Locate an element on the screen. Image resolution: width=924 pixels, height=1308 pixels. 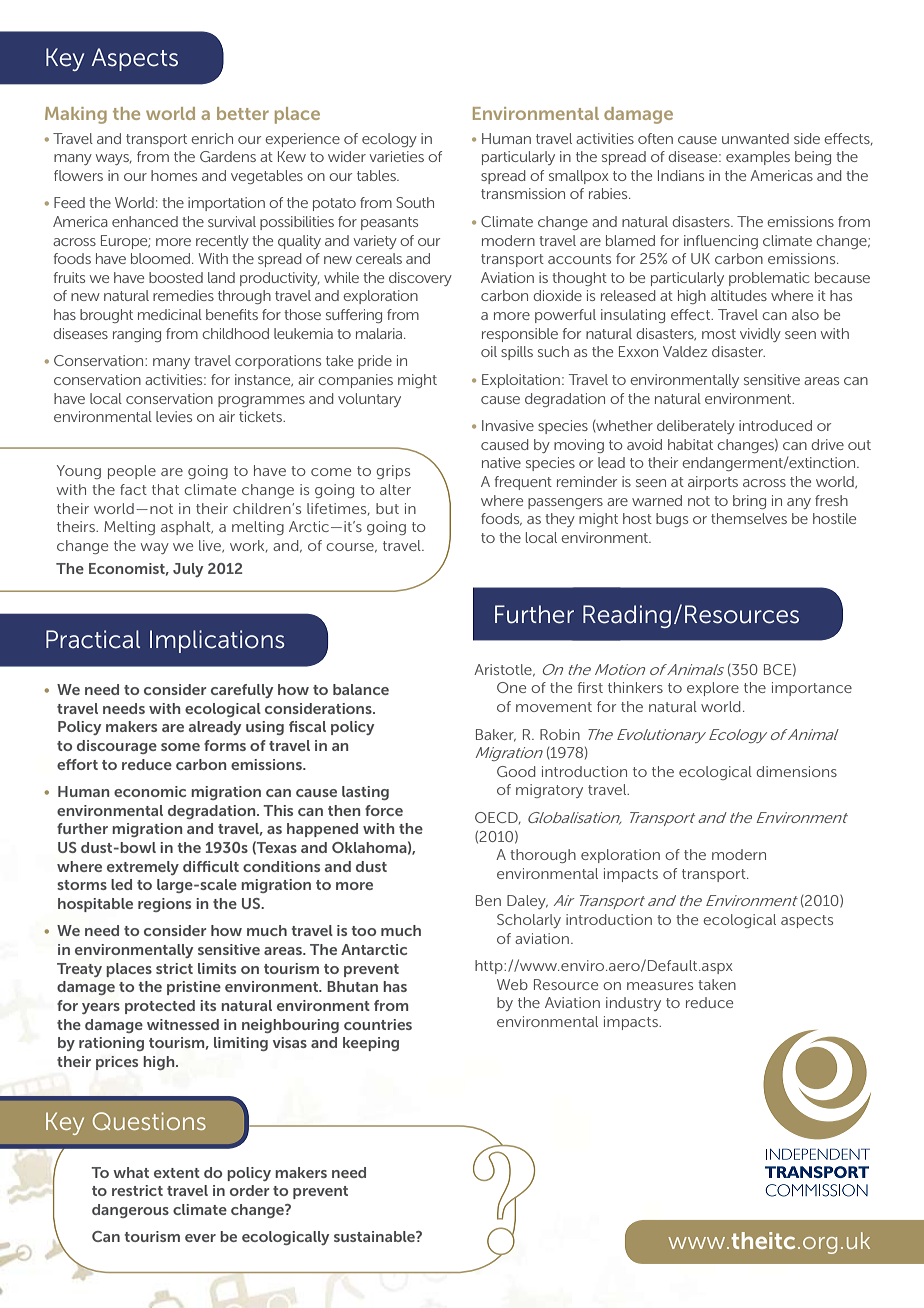
sustainable is located at coordinates (375, 1236).
